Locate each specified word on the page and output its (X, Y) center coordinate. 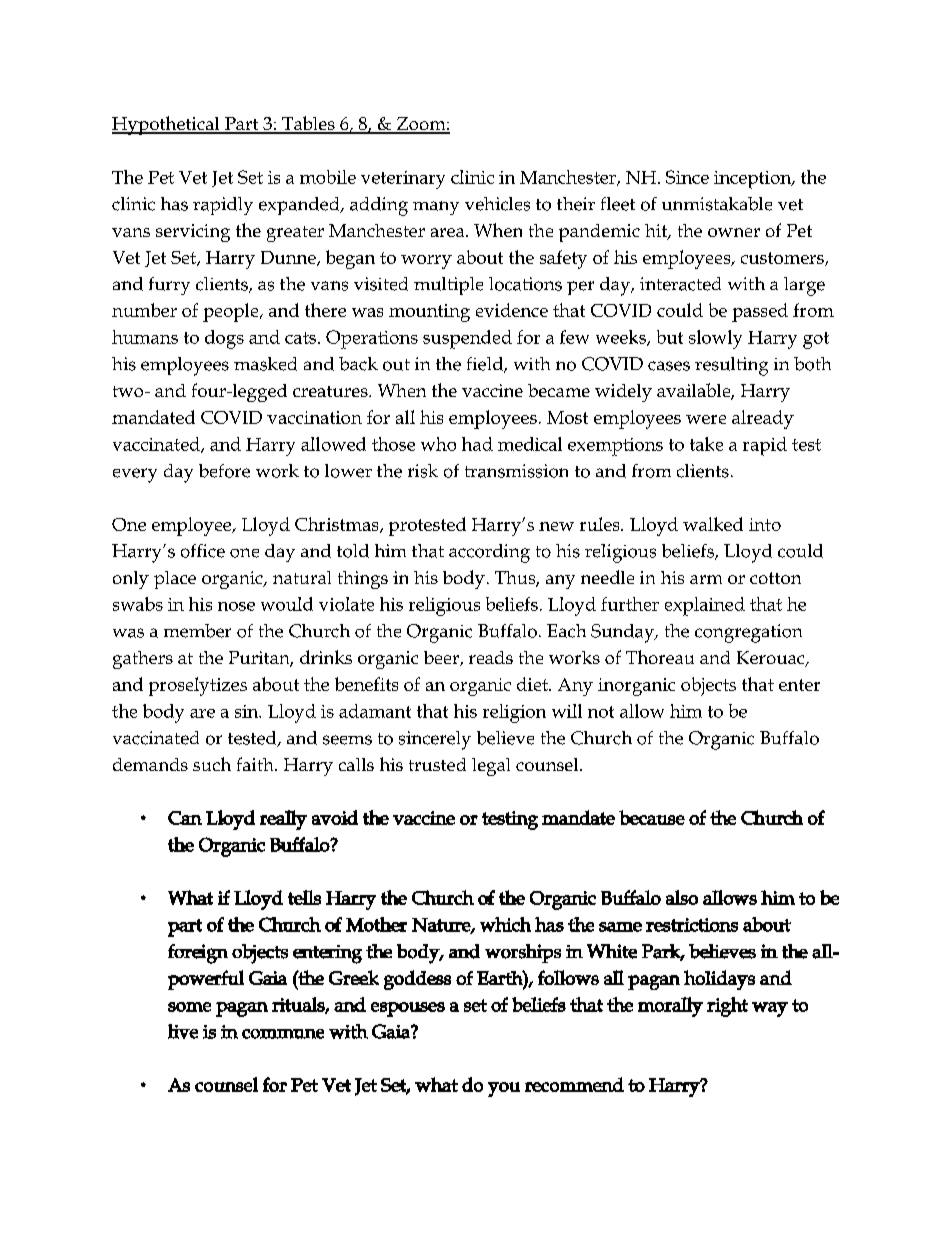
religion (514, 713)
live (183, 1031)
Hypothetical (167, 125)
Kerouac (772, 659)
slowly (715, 339)
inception (754, 180)
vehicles (497, 204)
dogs (224, 339)
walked (713, 524)
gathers (143, 660)
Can (185, 818)
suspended (467, 339)
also (682, 897)
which (505, 924)
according (489, 553)
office (203, 551)
